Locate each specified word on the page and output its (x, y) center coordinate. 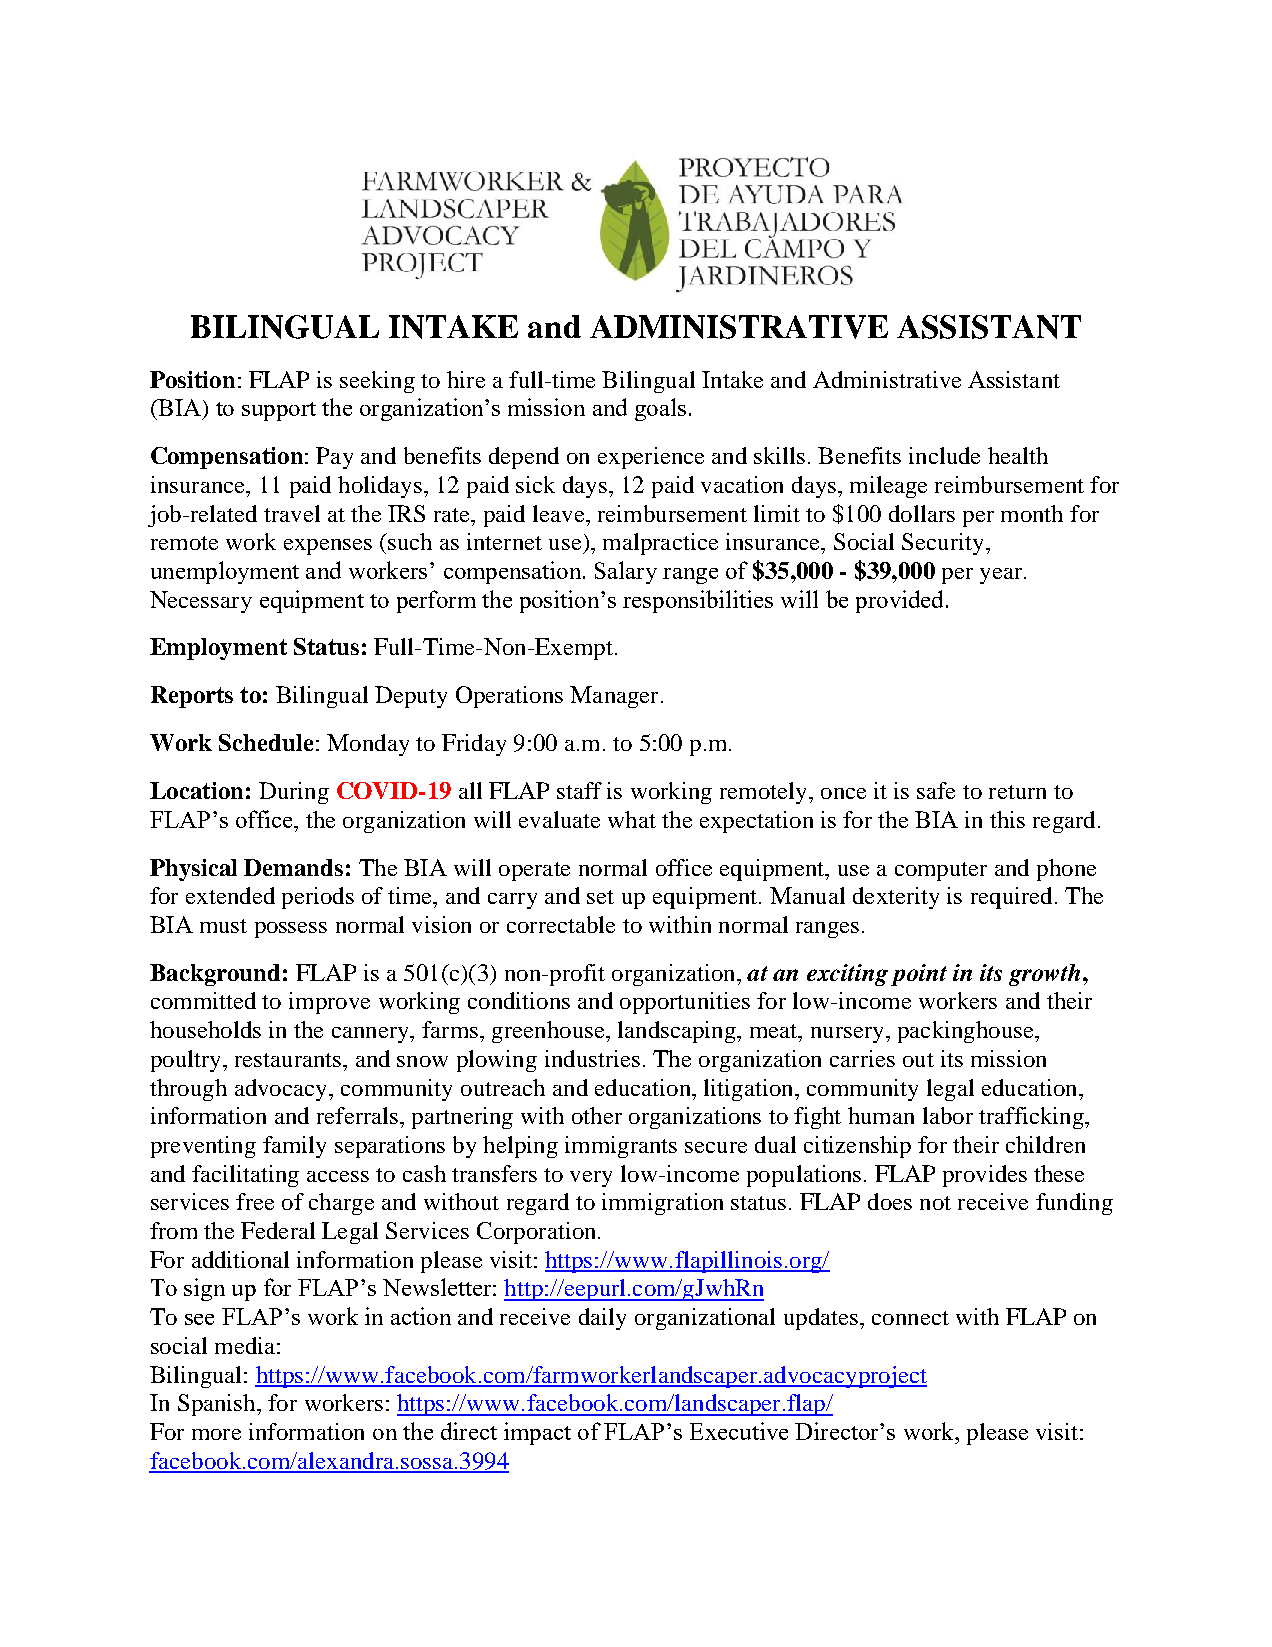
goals (660, 409)
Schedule (266, 742)
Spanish (218, 1405)
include (944, 455)
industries (592, 1058)
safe (936, 790)
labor (948, 1115)
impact (537, 1433)
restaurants (289, 1060)
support (279, 411)
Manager (614, 697)
